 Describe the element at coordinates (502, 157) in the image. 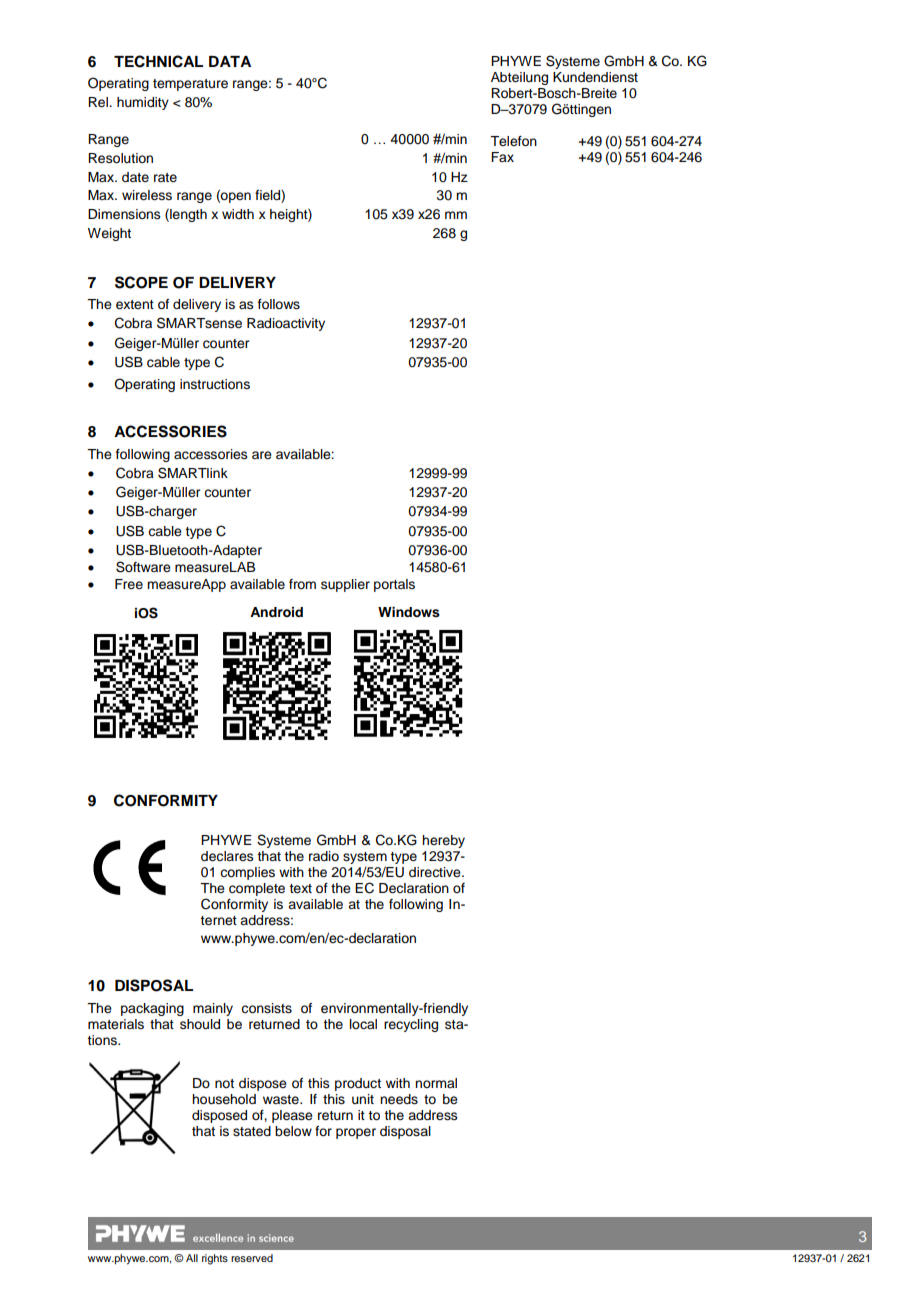

I see `Fax` at that location.
